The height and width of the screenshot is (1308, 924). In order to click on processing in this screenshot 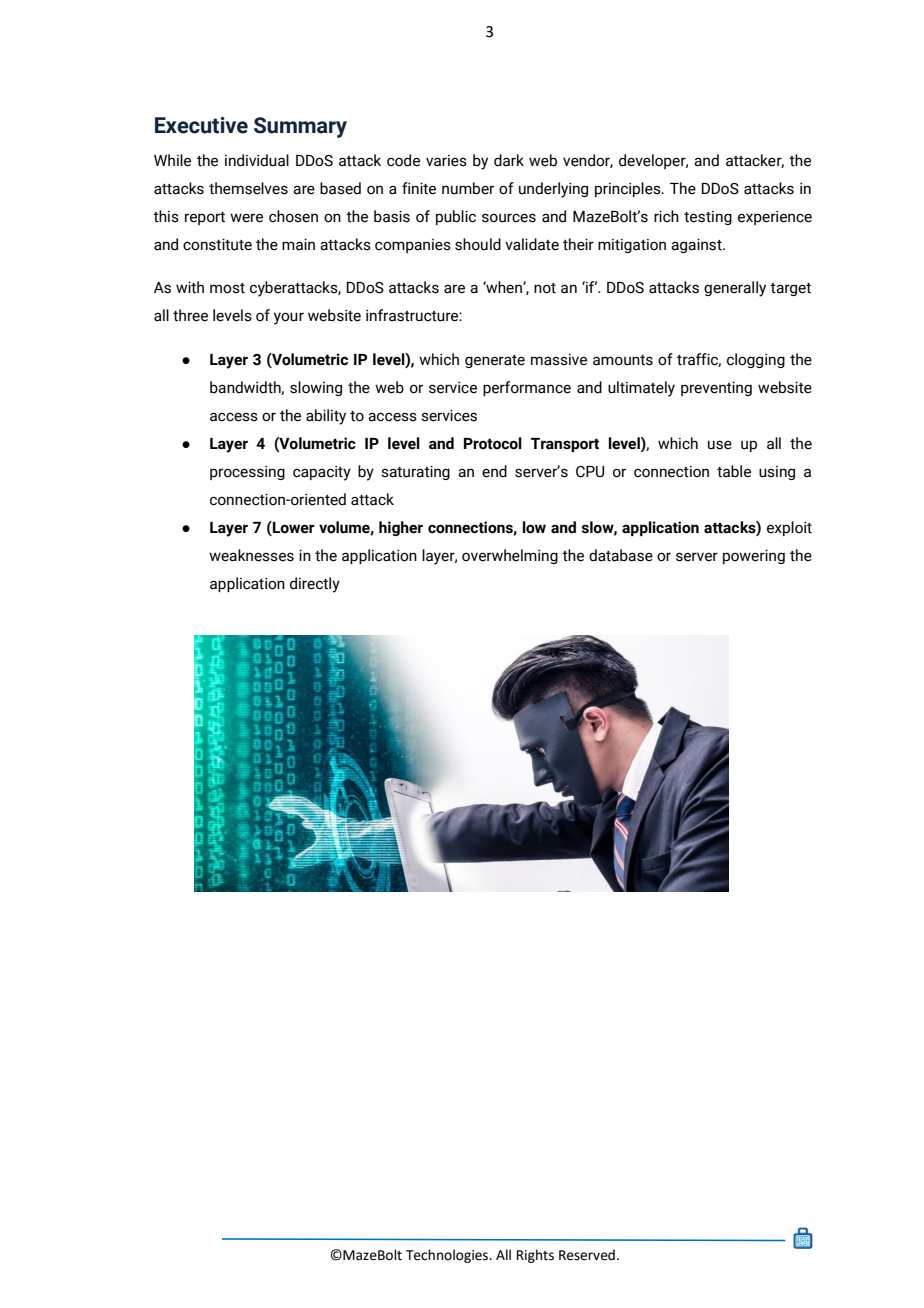, I will do `click(247, 473)`.
